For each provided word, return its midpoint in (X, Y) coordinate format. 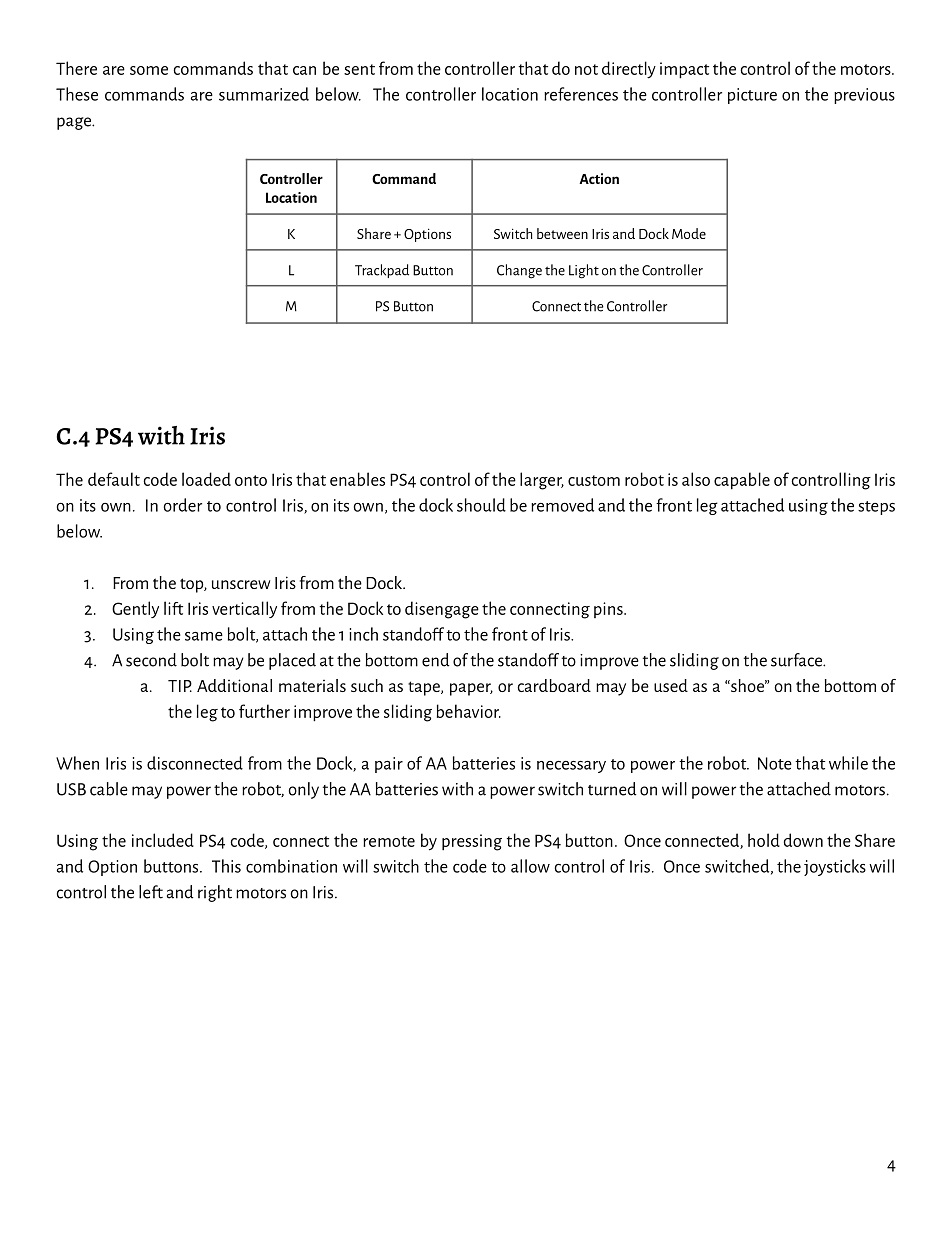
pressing (472, 842)
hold (764, 840)
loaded (206, 479)
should (481, 505)
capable (742, 481)
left (151, 892)
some (149, 70)
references (581, 94)
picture (752, 96)
